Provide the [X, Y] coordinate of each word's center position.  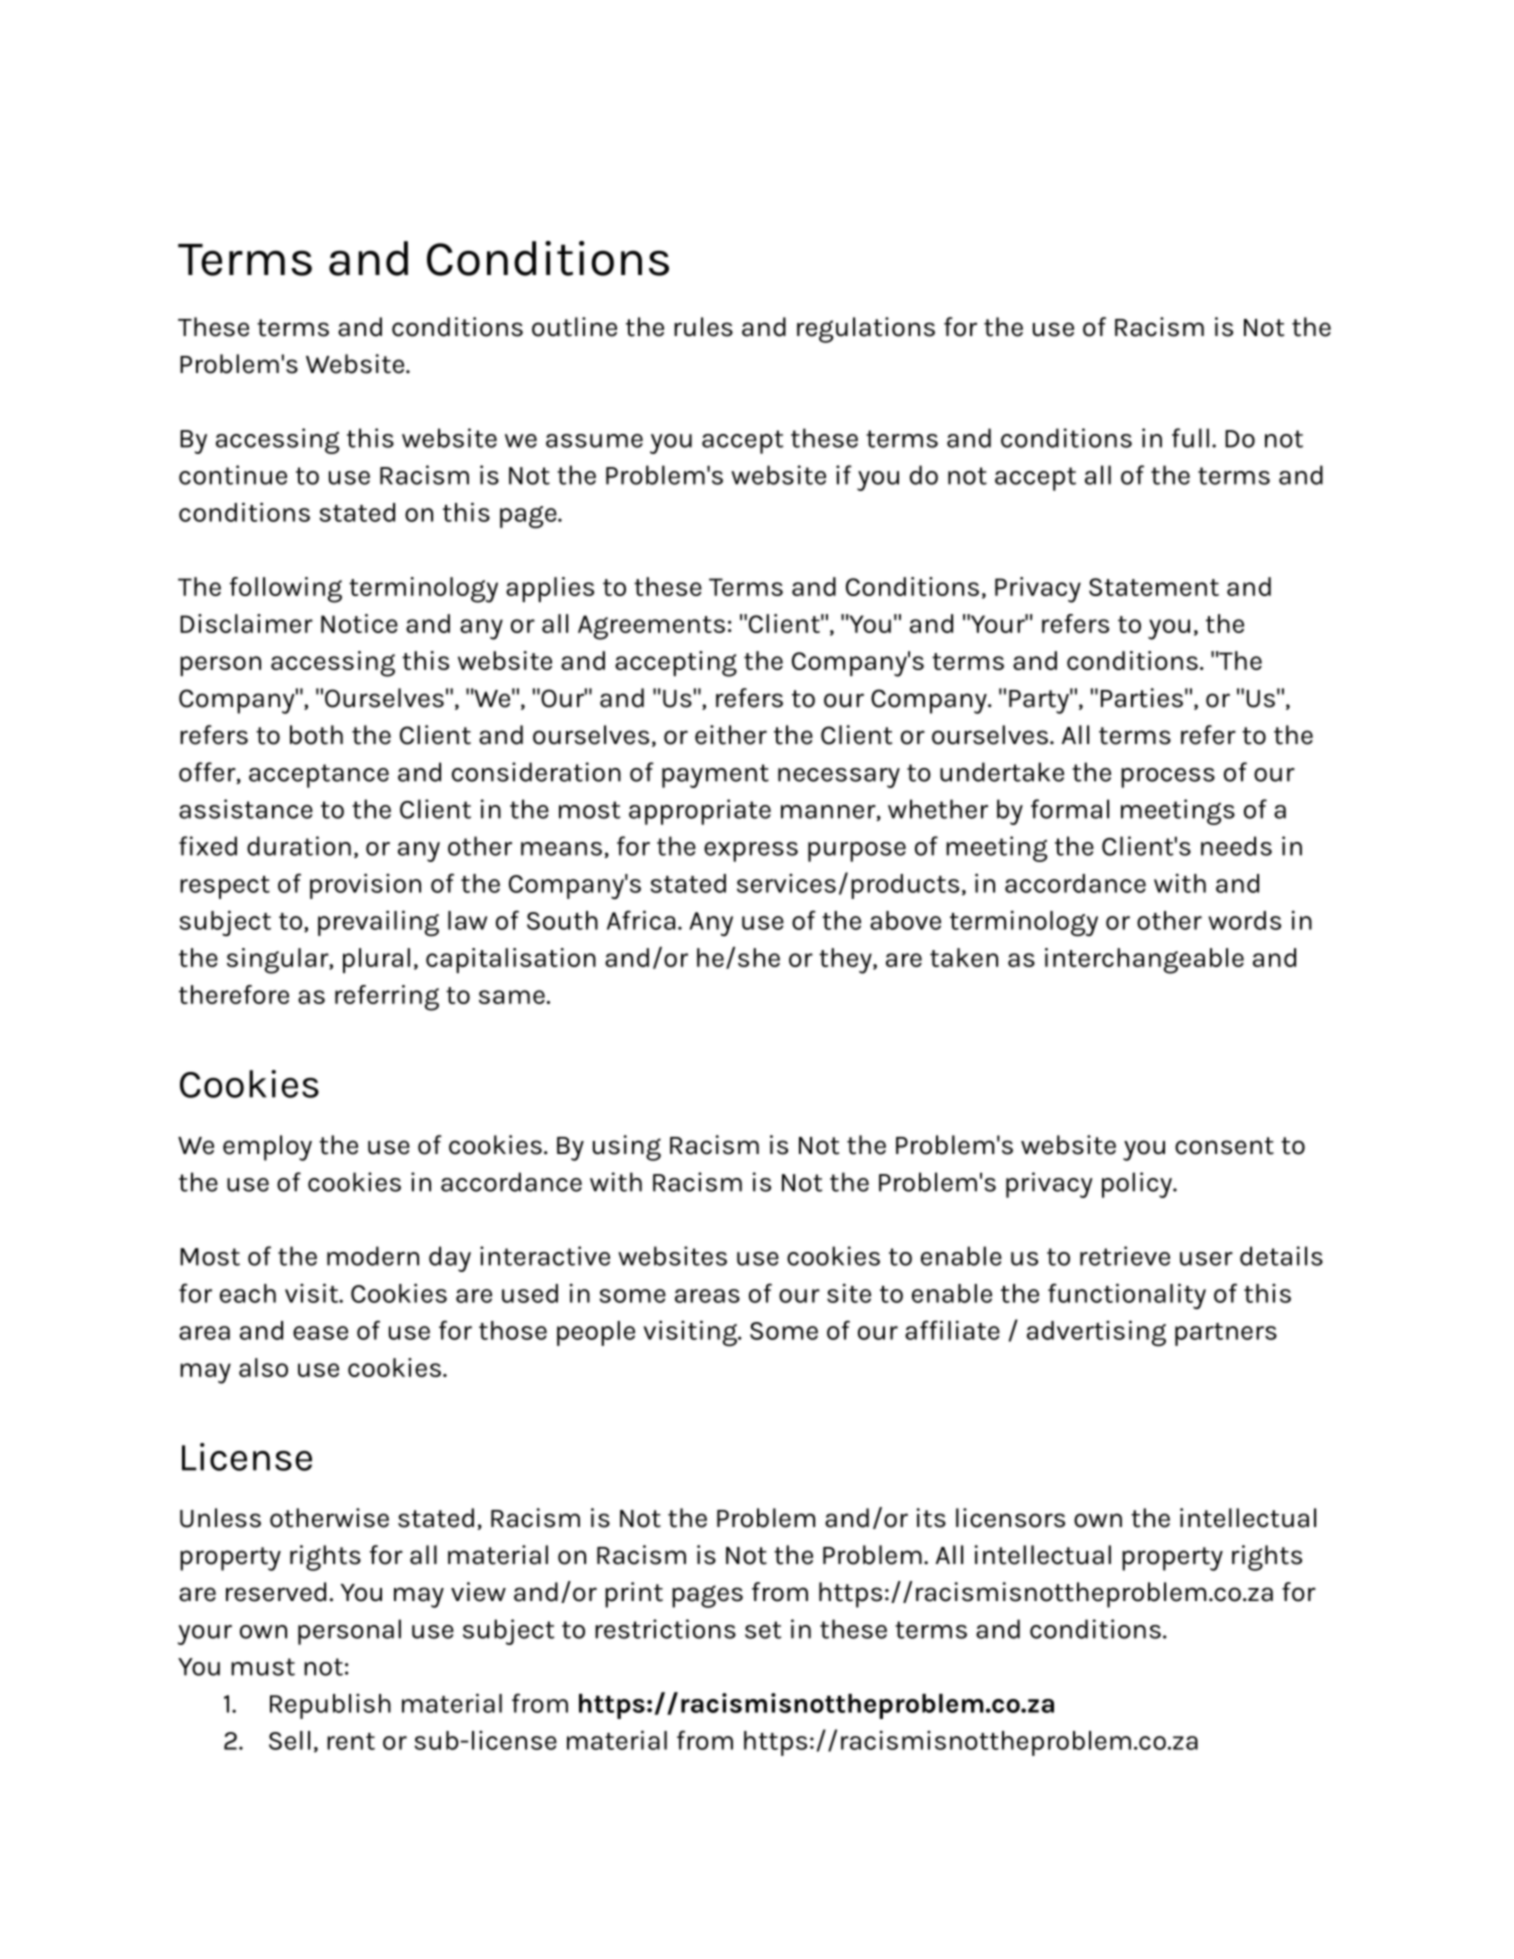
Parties [1142, 698]
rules [703, 327]
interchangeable [1144, 961]
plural [376, 960]
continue [233, 475]
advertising [1096, 1333]
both [316, 735]
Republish [330, 1706]
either [731, 735]
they [846, 961]
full [1190, 438]
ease [320, 1333]
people [596, 1333]
